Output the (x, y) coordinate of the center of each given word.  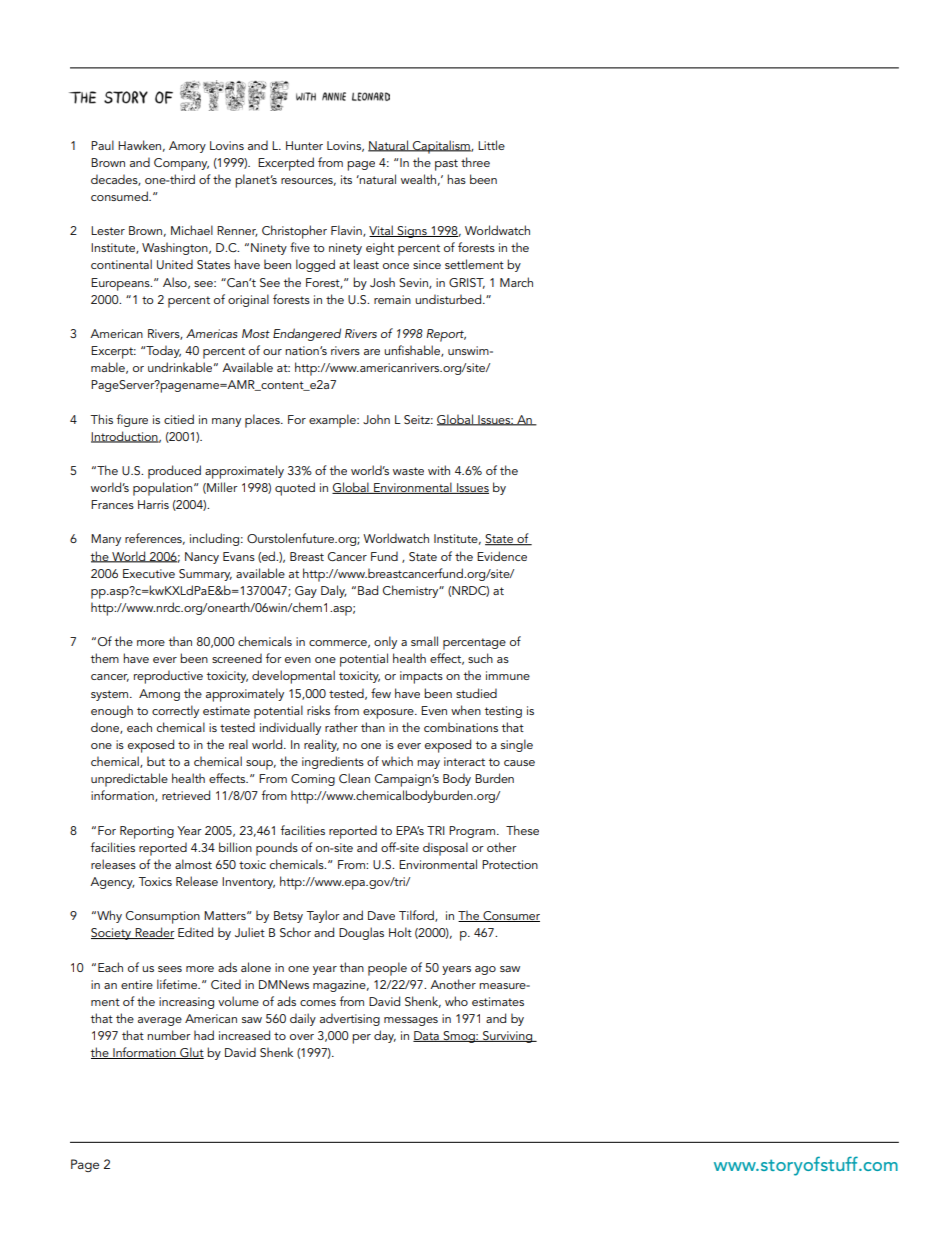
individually (290, 728)
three (475, 162)
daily (303, 1019)
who (456, 1001)
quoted (295, 489)
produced (174, 472)
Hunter (304, 145)
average (160, 1021)
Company (181, 164)
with (439, 470)
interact (464, 761)
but (156, 761)
